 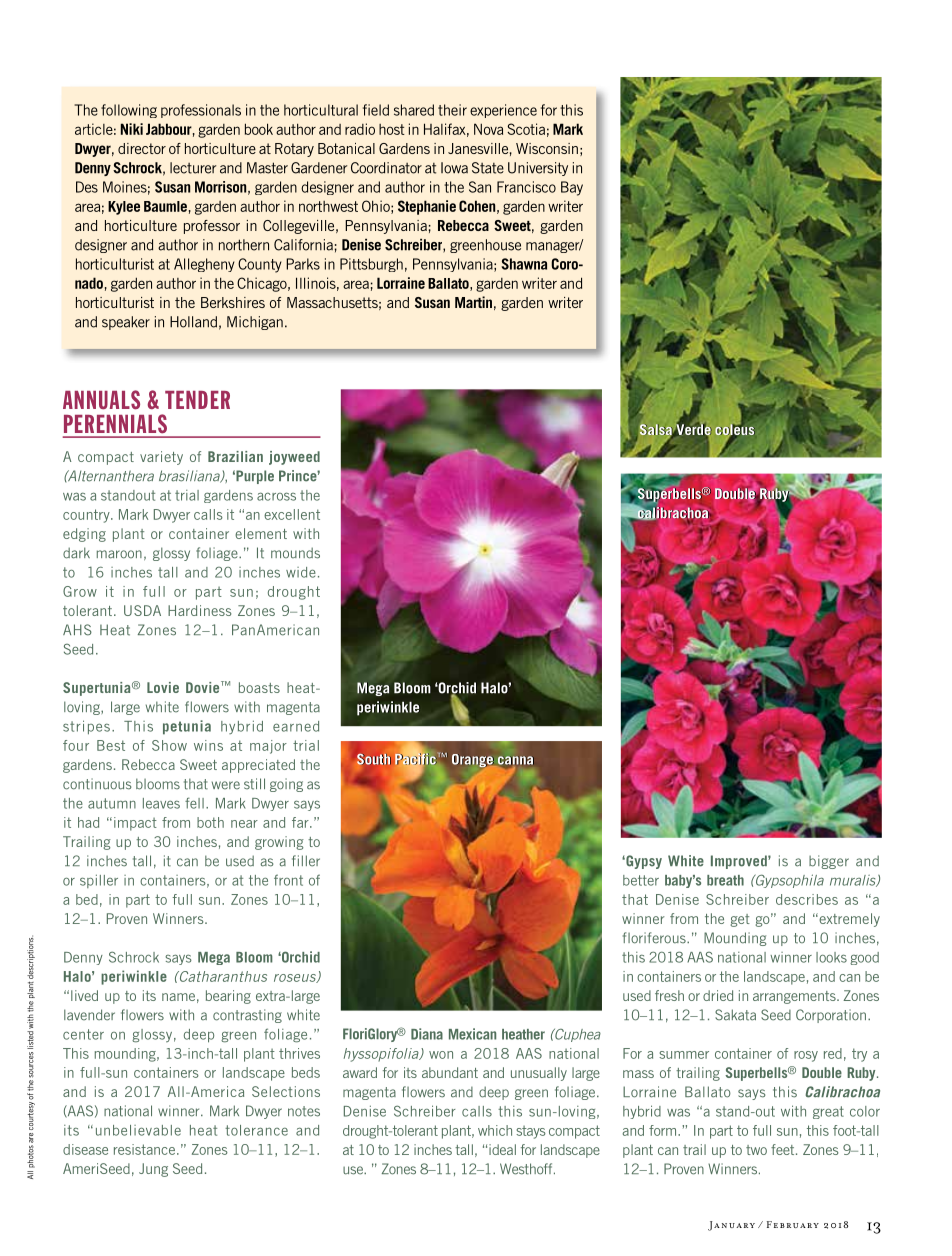 What do you see at coordinates (296, 726) in the screenshot?
I see `earned` at bounding box center [296, 726].
